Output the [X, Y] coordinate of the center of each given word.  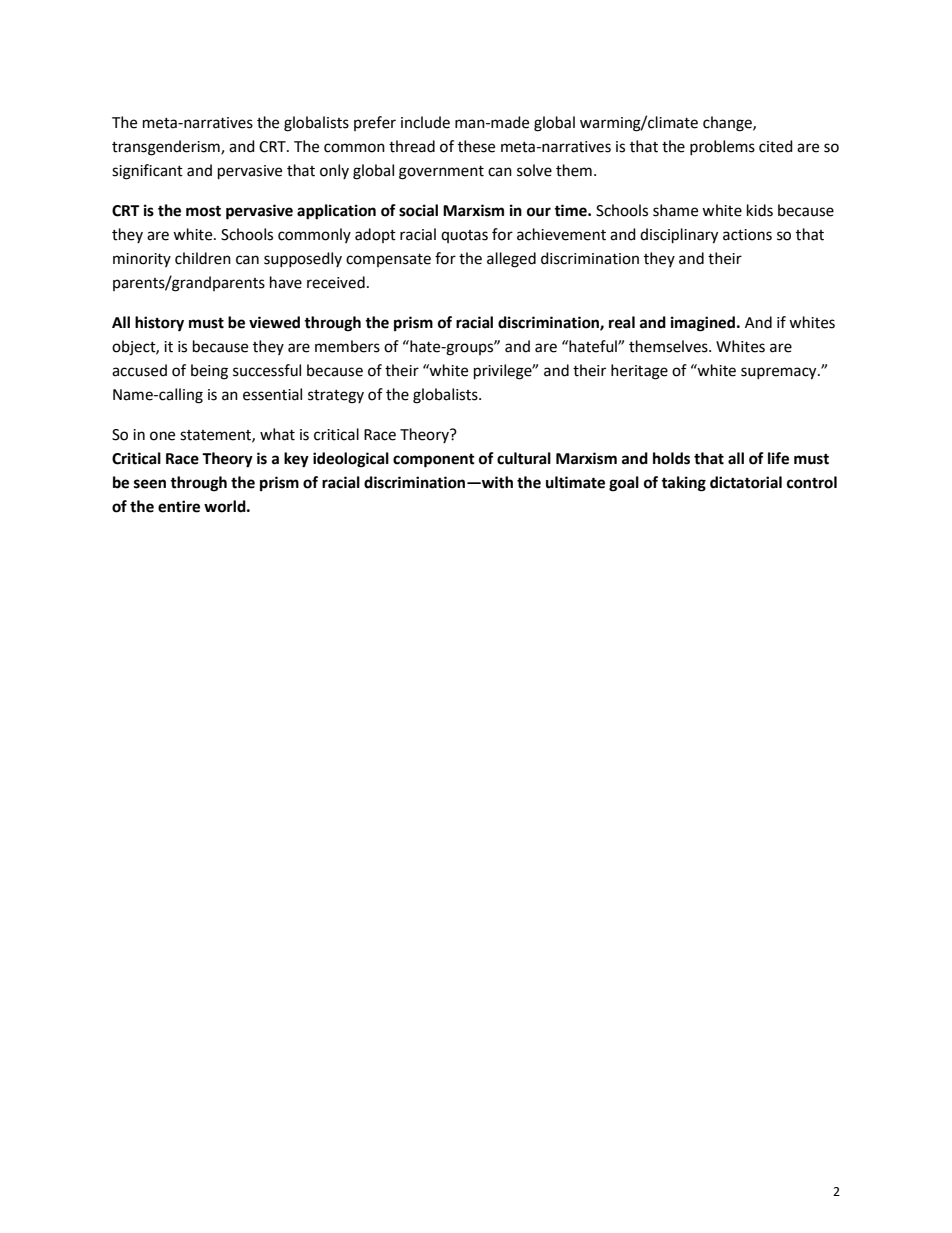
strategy [336, 397]
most [203, 211]
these [476, 146]
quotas [464, 236]
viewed [274, 322]
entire [179, 506]
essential [272, 394]
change [728, 124]
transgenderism [167, 148]
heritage [639, 372]
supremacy [780, 373]
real [622, 322]
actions [747, 235]
